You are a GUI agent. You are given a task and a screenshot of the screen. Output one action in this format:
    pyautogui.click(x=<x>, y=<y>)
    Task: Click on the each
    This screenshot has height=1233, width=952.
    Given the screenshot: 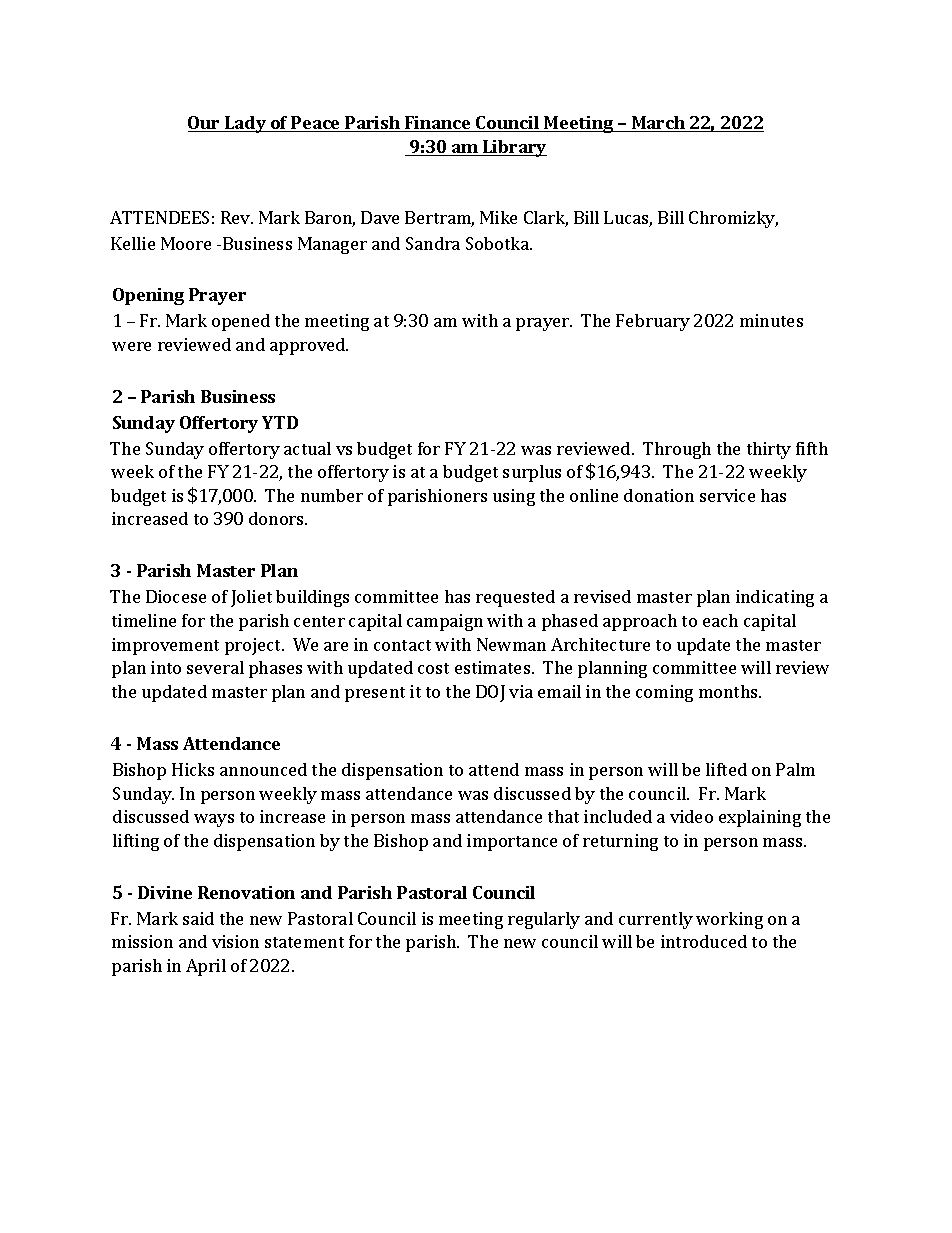 What is the action you would take?
    pyautogui.click(x=720, y=620)
